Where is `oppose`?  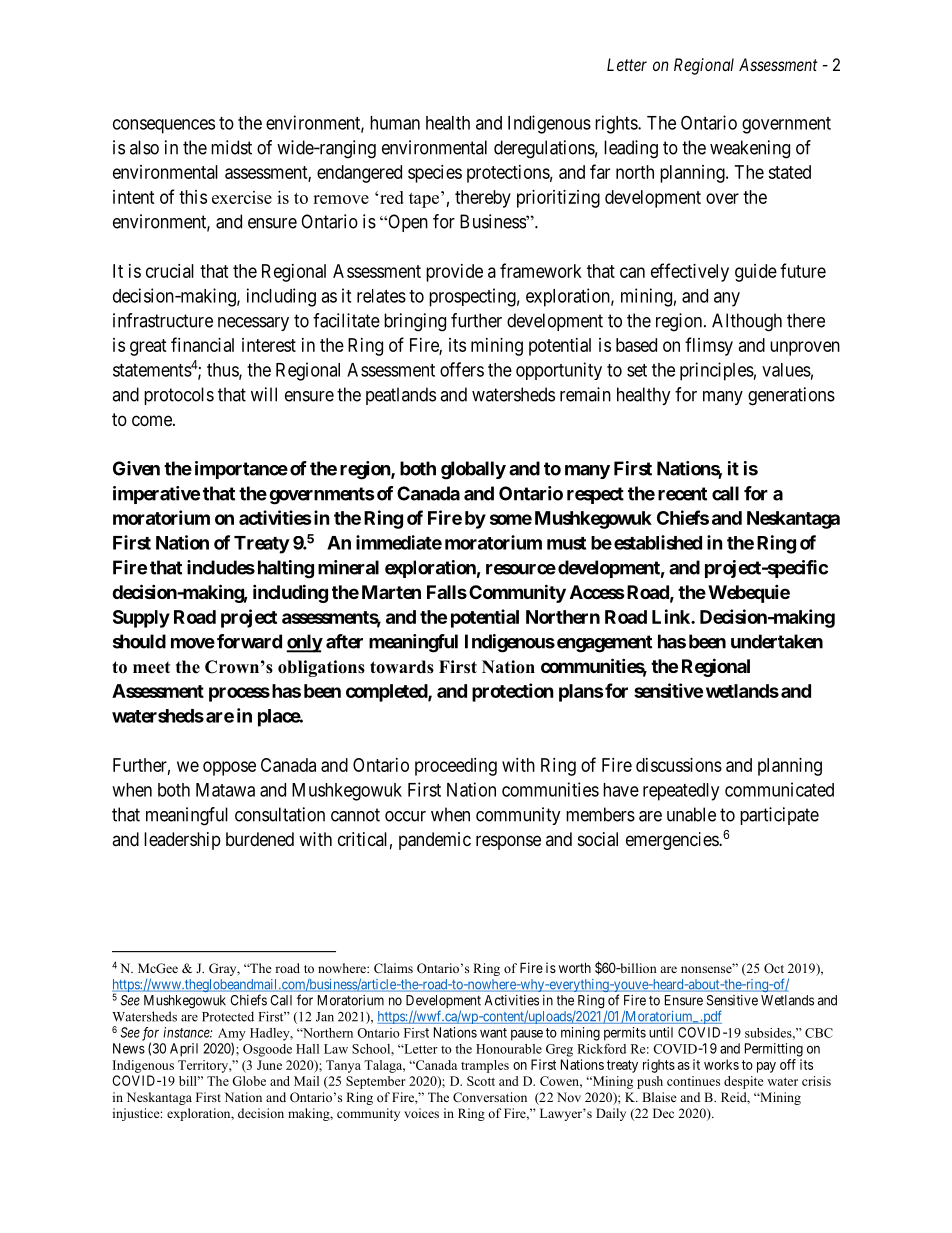
oppose is located at coordinates (229, 768).
